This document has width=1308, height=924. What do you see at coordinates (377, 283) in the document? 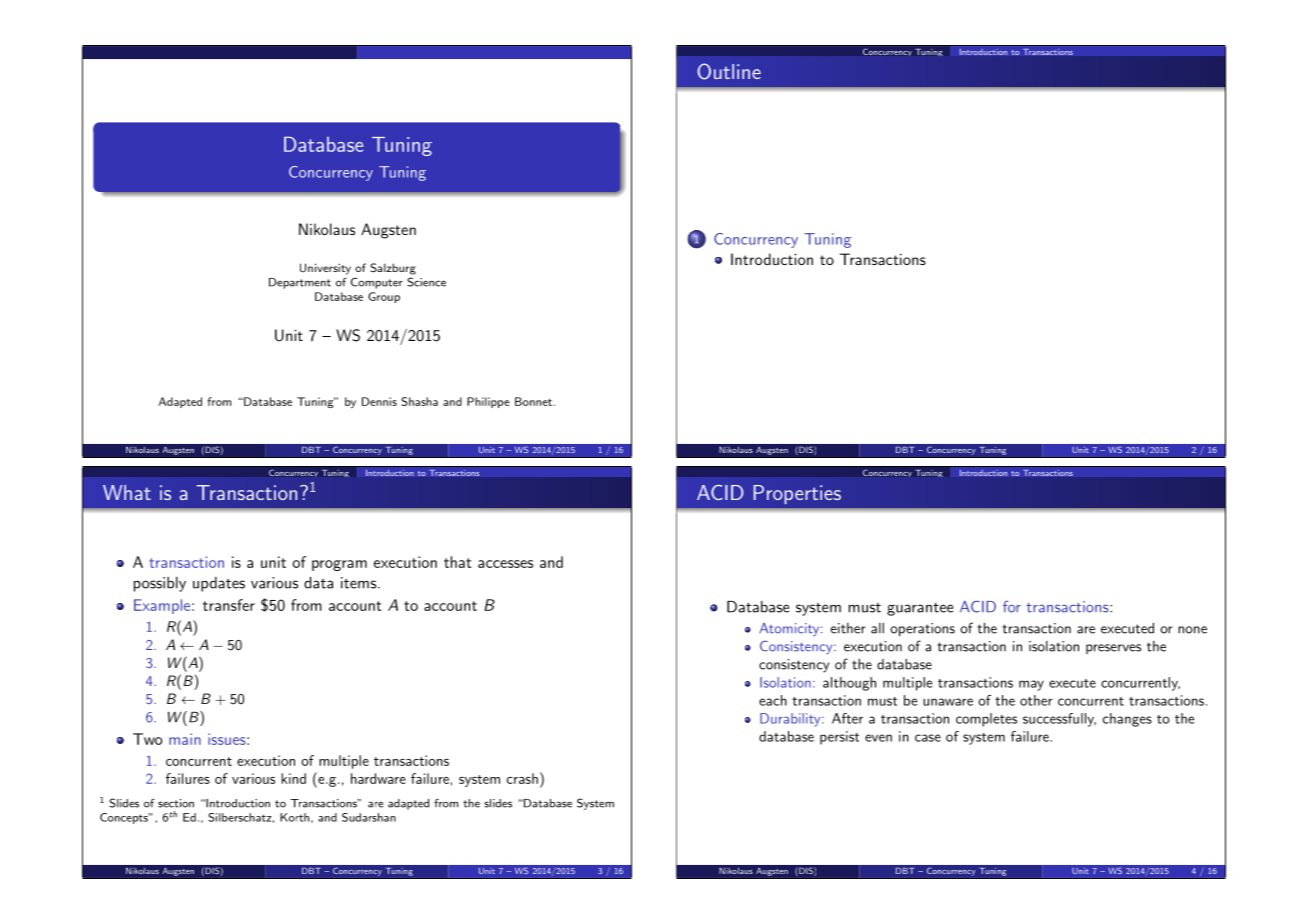
I see `Computer` at bounding box center [377, 283].
